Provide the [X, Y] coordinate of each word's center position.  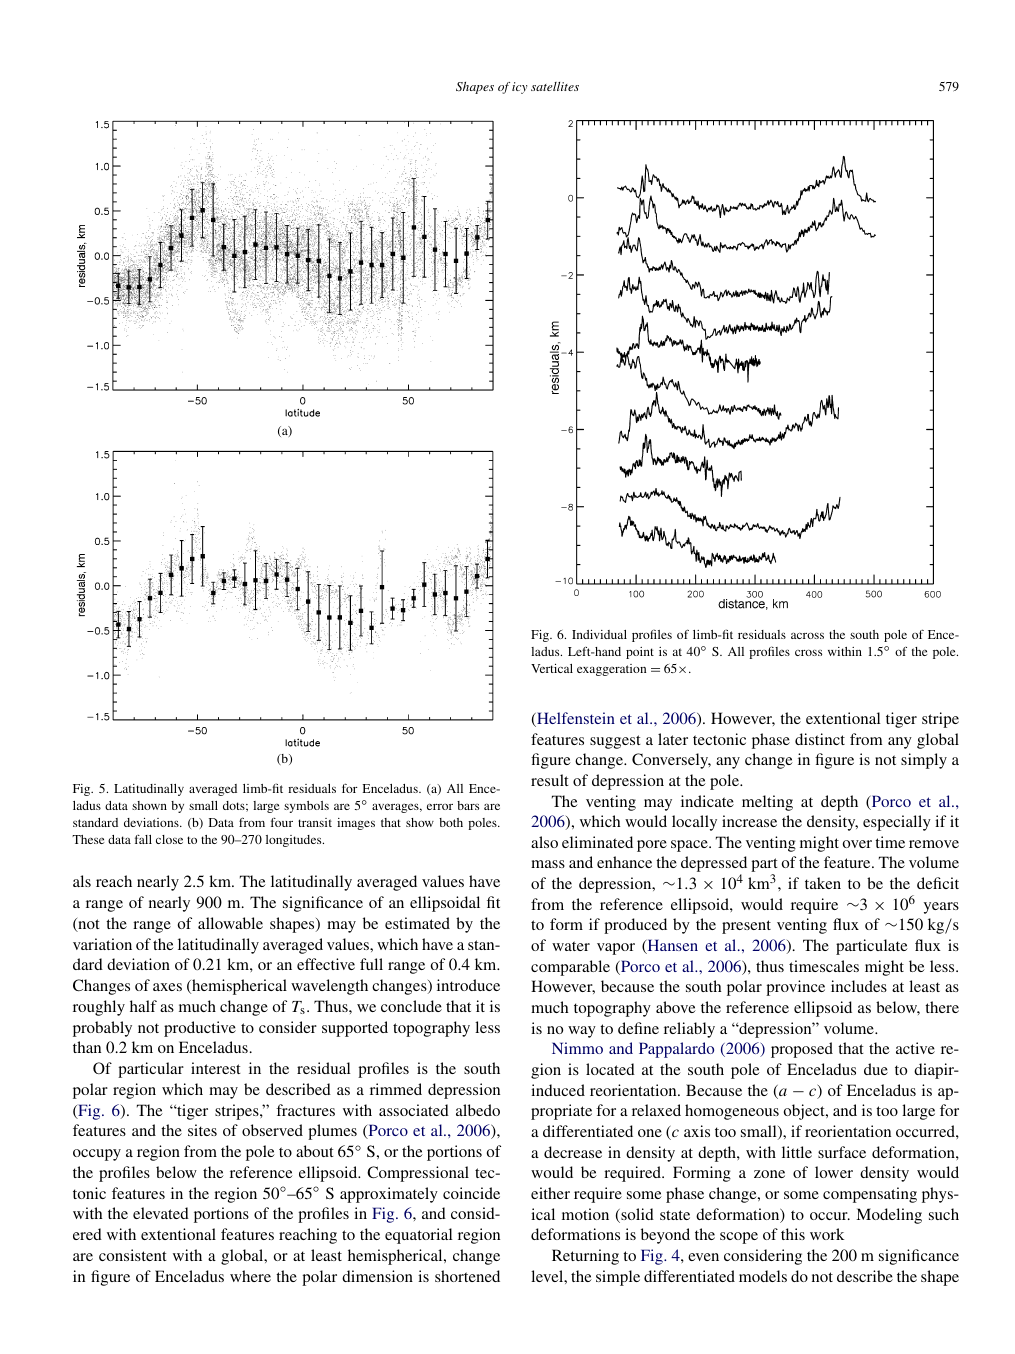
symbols [306, 807]
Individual [599, 634]
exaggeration [611, 670]
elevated [161, 1213]
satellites [555, 86]
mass [548, 864]
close [169, 839]
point [640, 653]
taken [823, 883]
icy [519, 88]
